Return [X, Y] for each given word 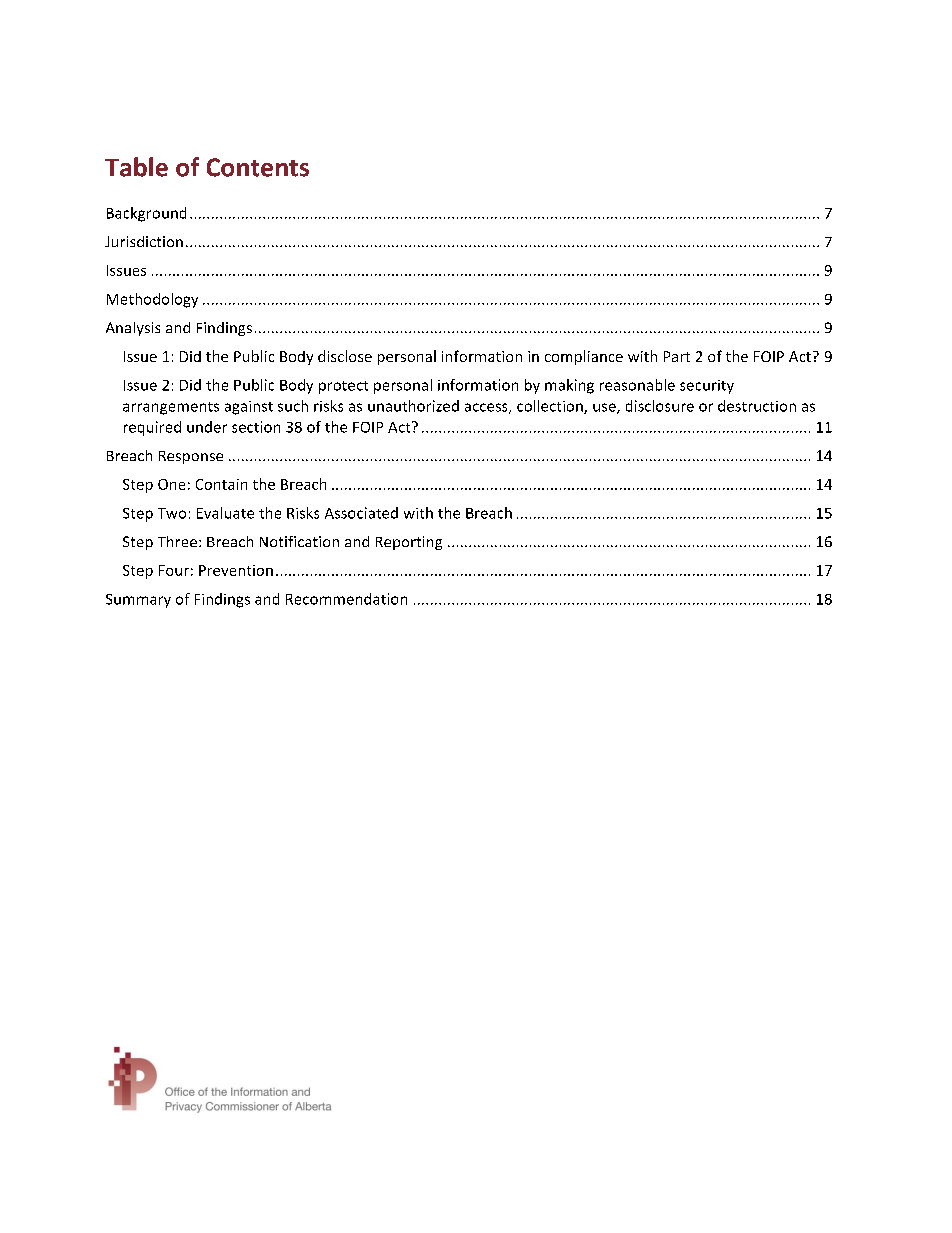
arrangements [171, 408]
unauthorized [413, 406]
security [707, 387]
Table [136, 167]
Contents [258, 167]
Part [677, 356]
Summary [138, 601]
